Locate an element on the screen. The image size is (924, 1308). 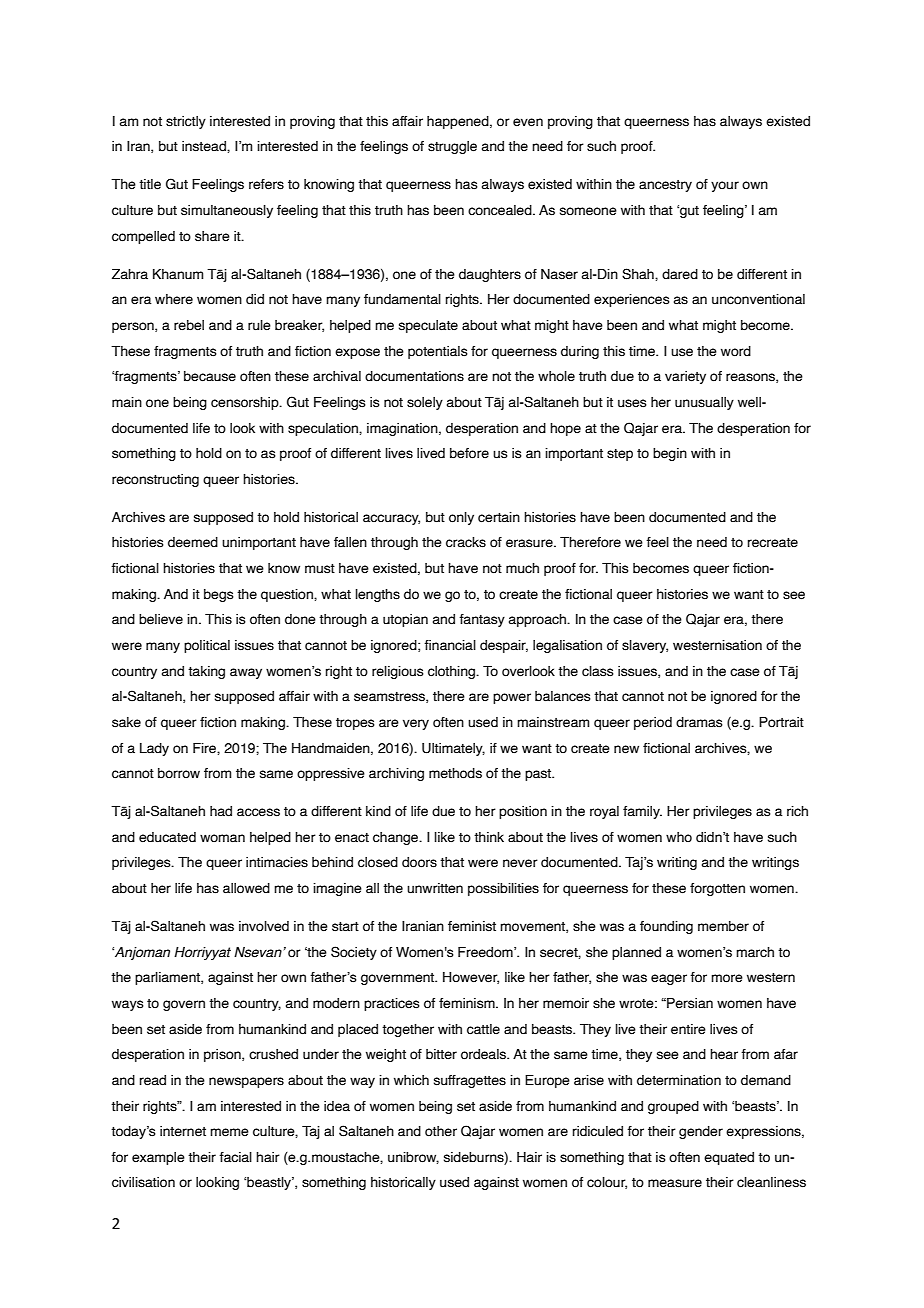
had is located at coordinates (221, 811).
